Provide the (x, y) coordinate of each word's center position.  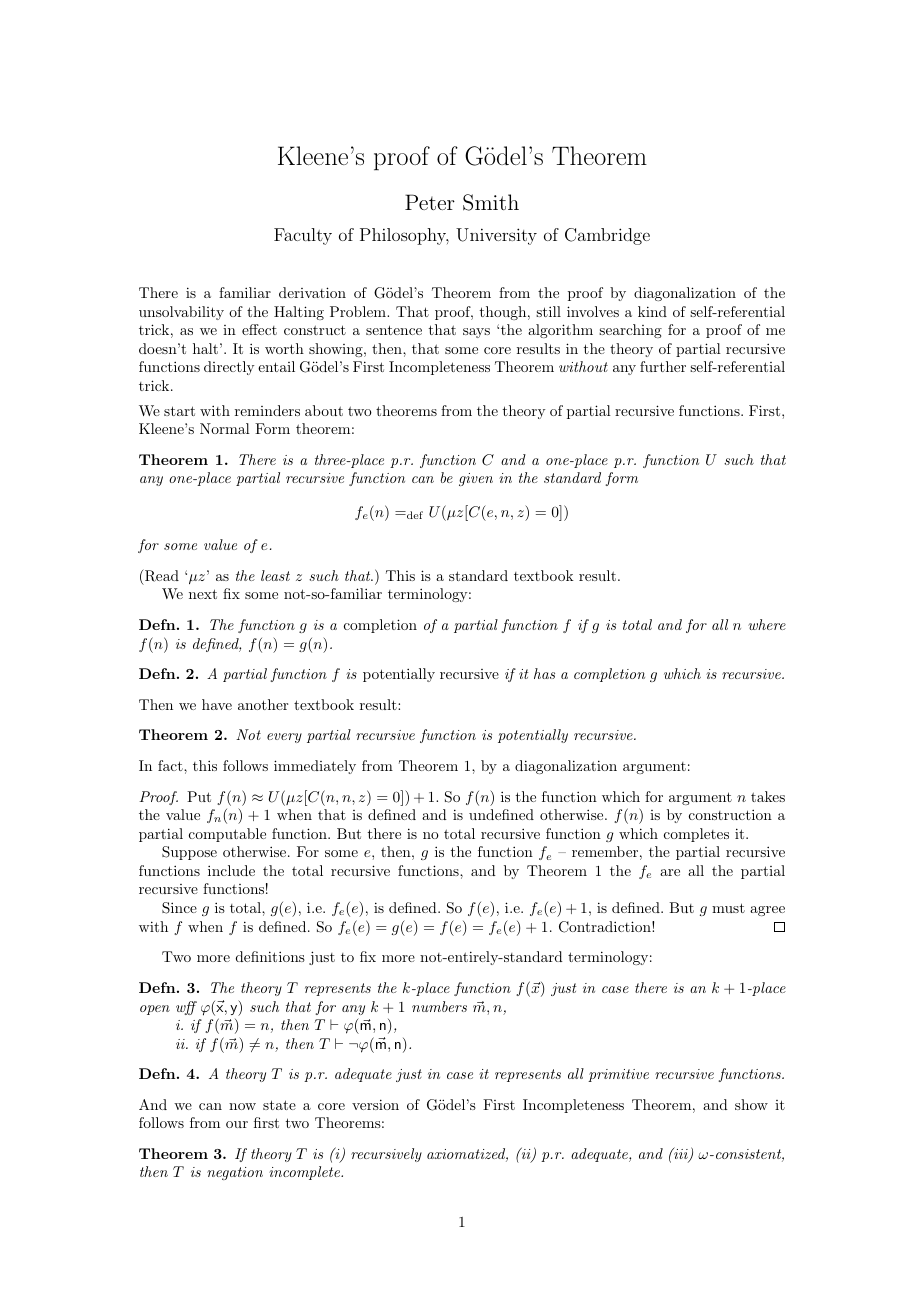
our (237, 1124)
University (496, 236)
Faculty (303, 236)
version (375, 1104)
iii (681, 1154)
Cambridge (607, 236)
